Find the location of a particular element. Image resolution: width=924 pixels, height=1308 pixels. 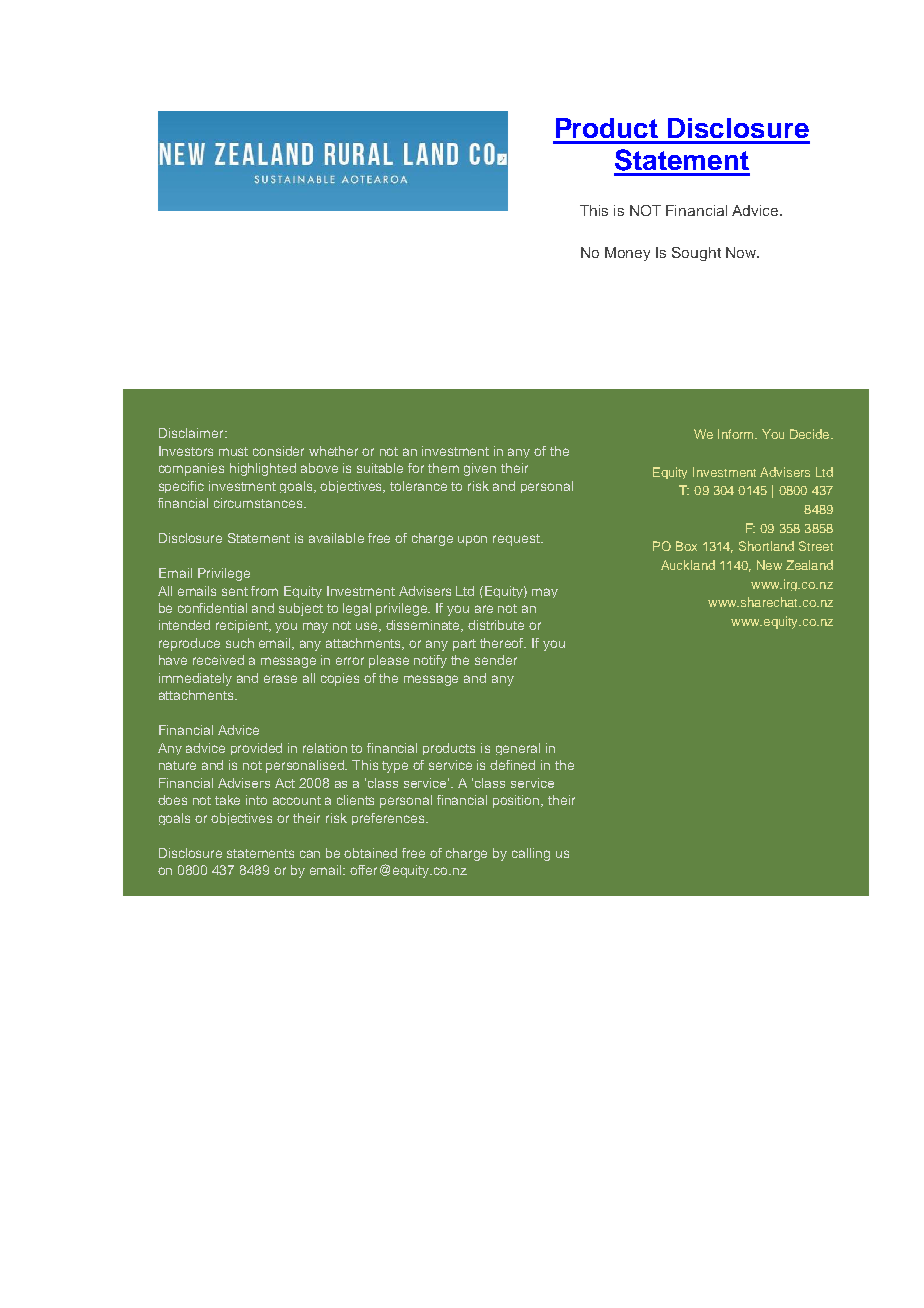

Now is located at coordinates (742, 252).
